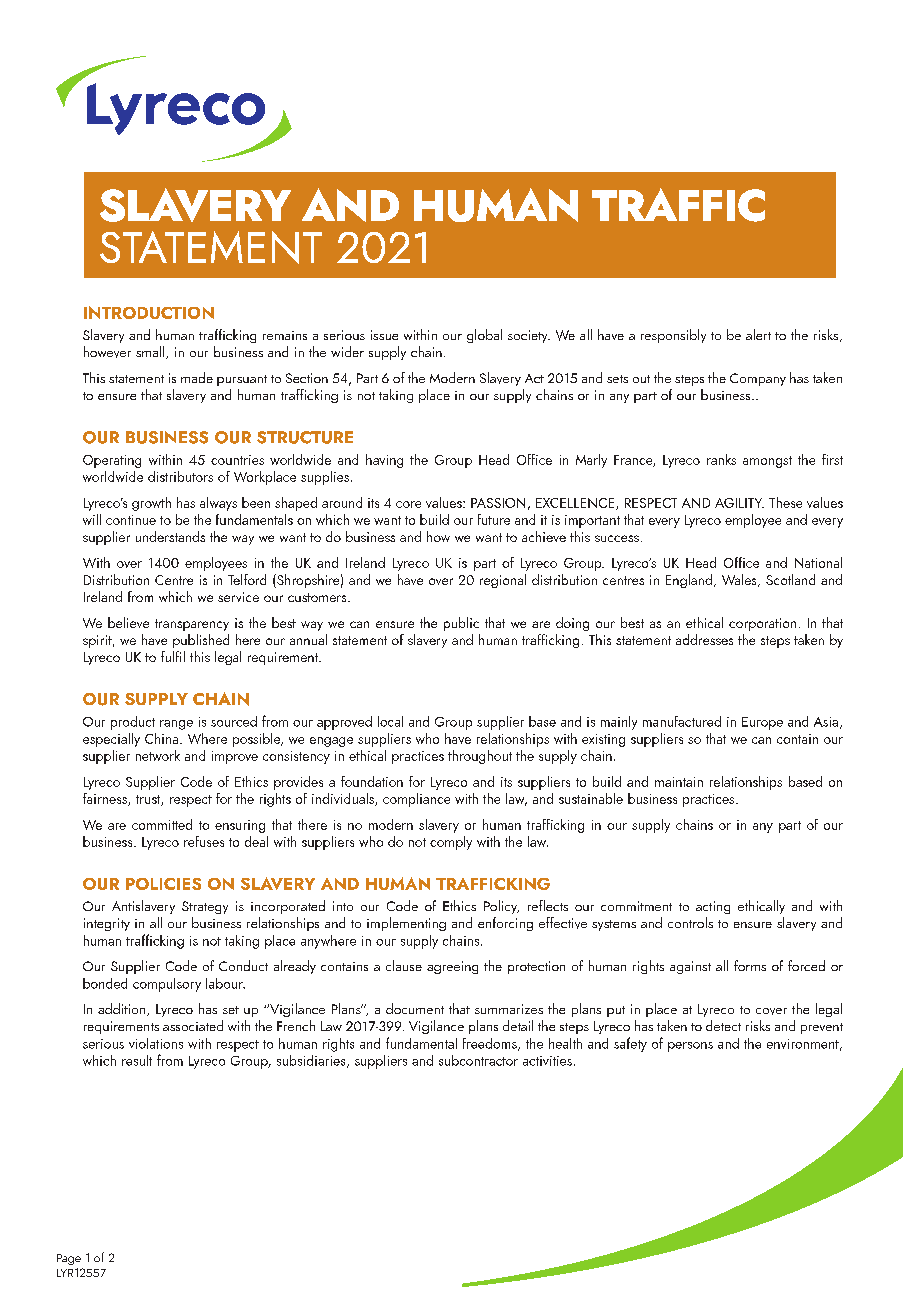 The height and width of the screenshot is (1308, 924). Describe the element at coordinates (484, 336) in the screenshot. I see `global` at that location.
